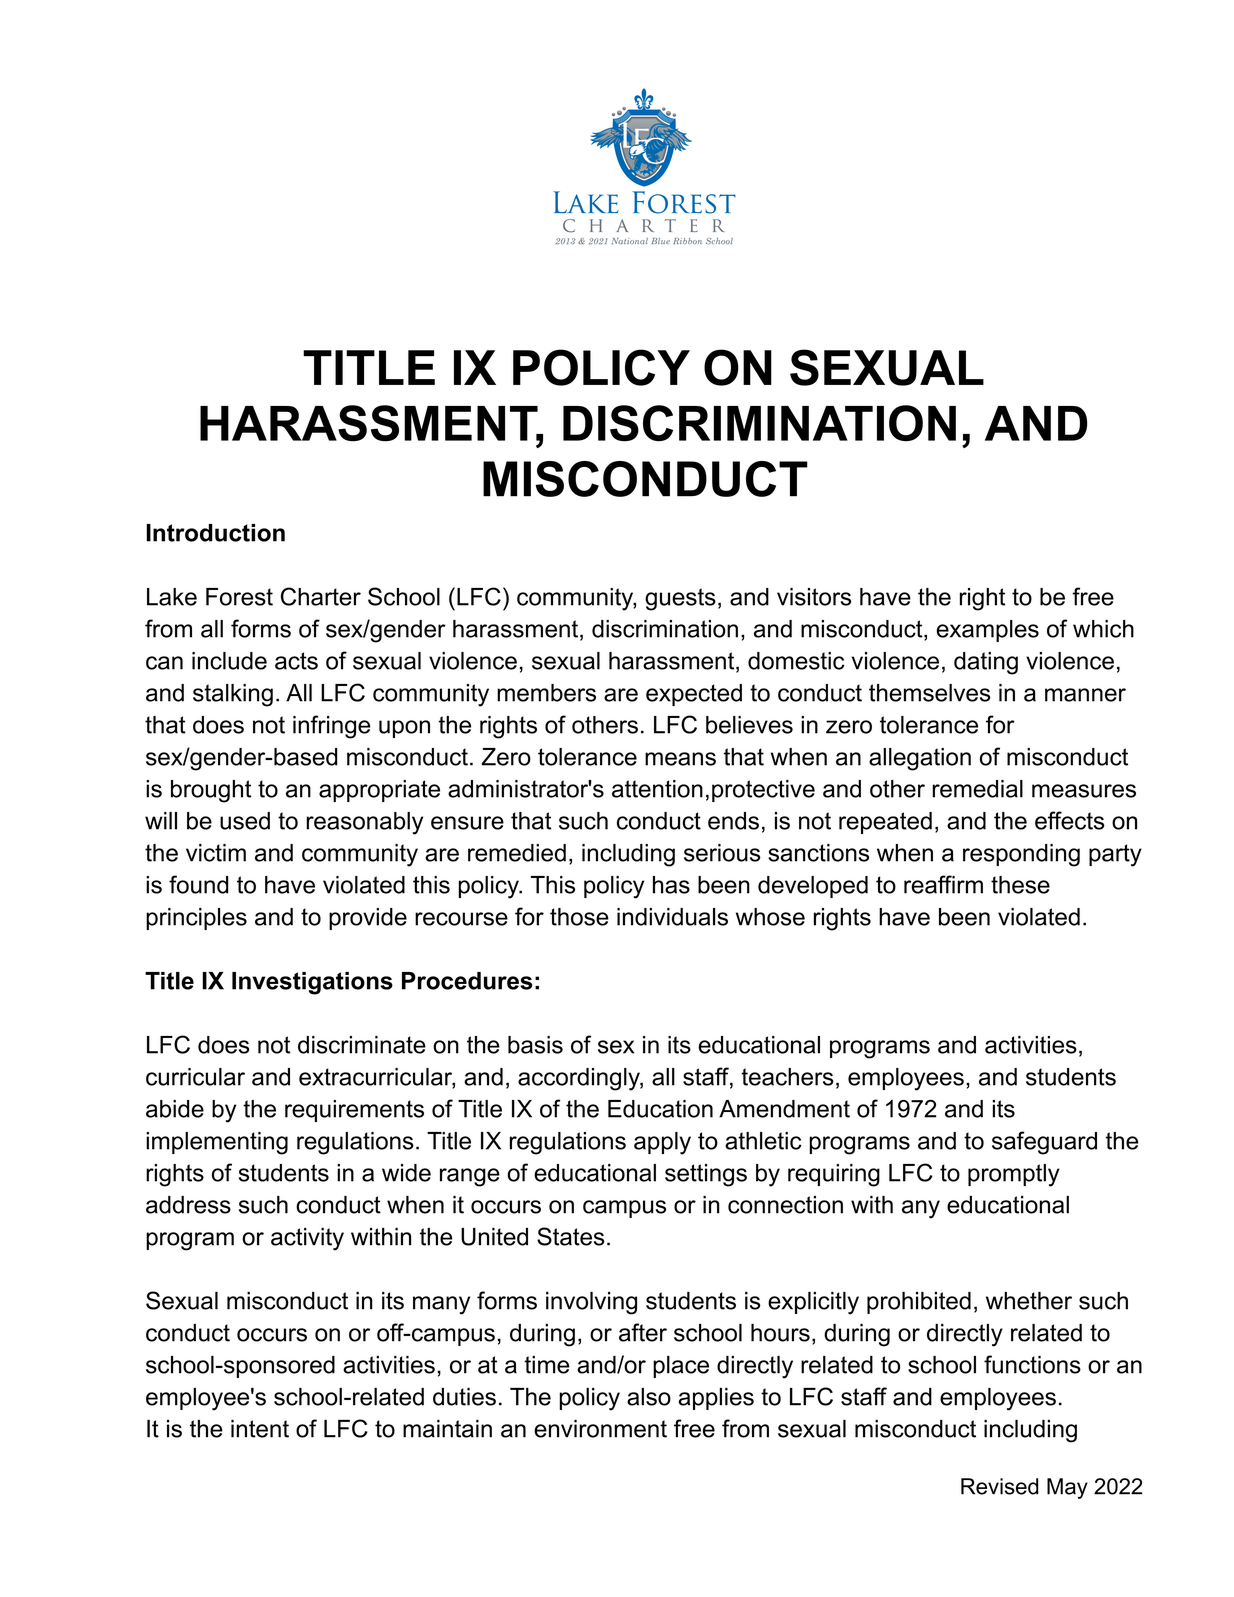 The height and width of the screenshot is (1597, 1234). I want to click on examples, so click(987, 631).
